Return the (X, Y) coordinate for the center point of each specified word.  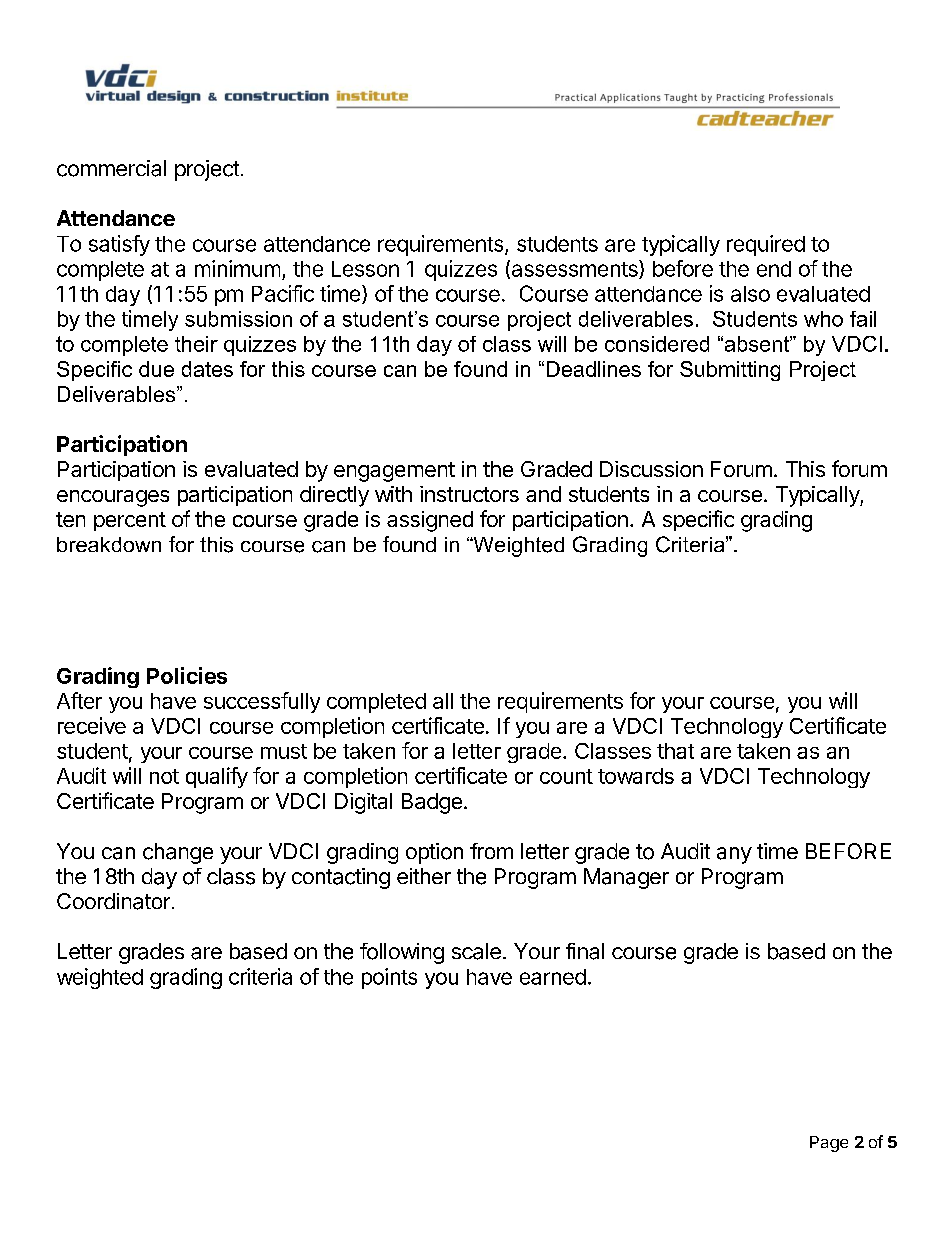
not (164, 776)
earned (553, 977)
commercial (111, 168)
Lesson (365, 269)
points (389, 978)
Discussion (651, 469)
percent (130, 521)
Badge (432, 803)
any (734, 855)
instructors (469, 494)
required (766, 245)
